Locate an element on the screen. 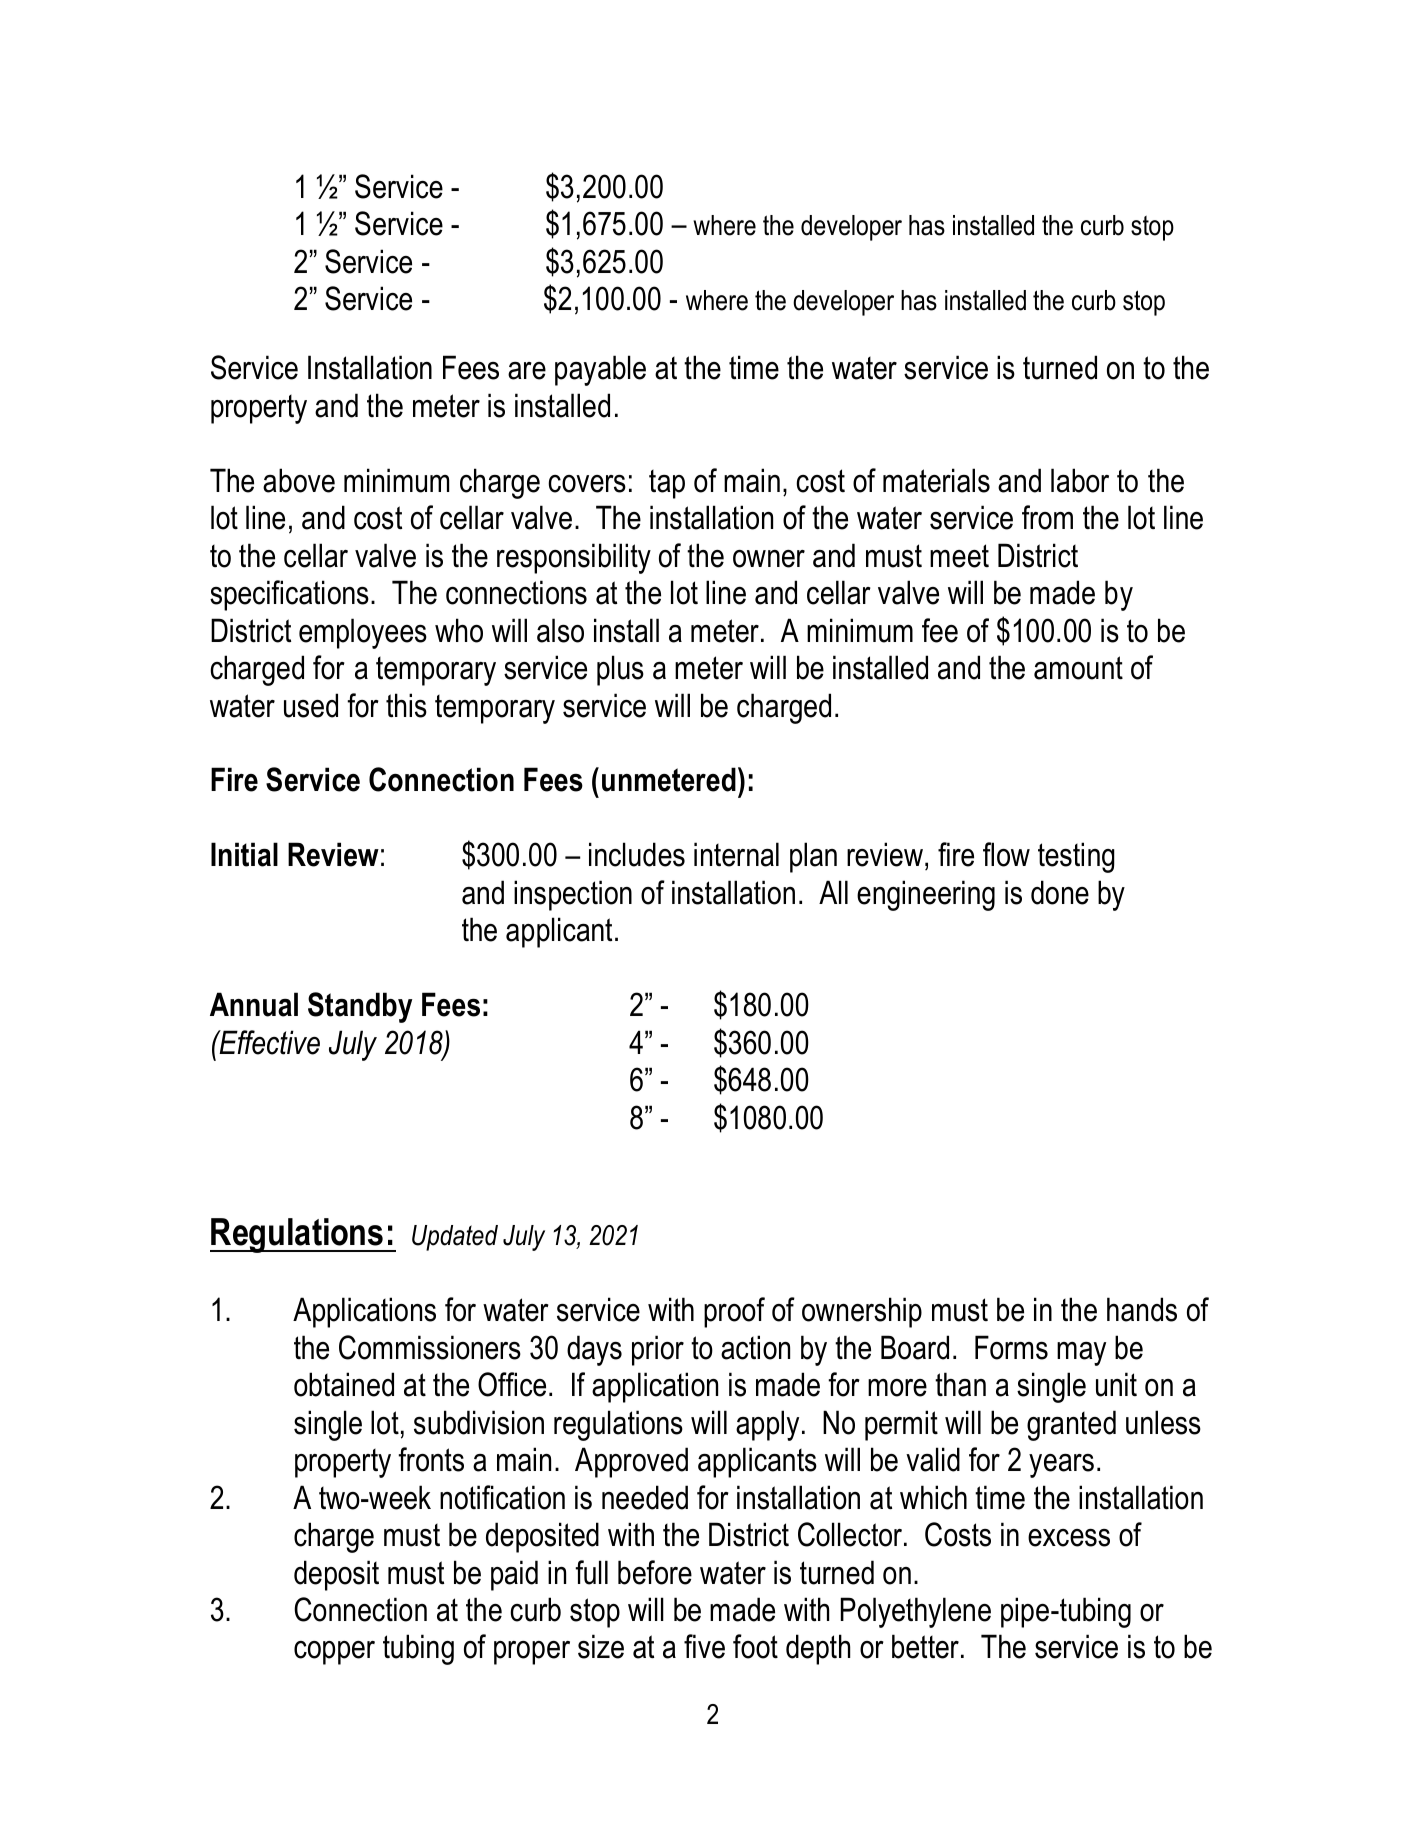  excess is located at coordinates (1069, 1538).
